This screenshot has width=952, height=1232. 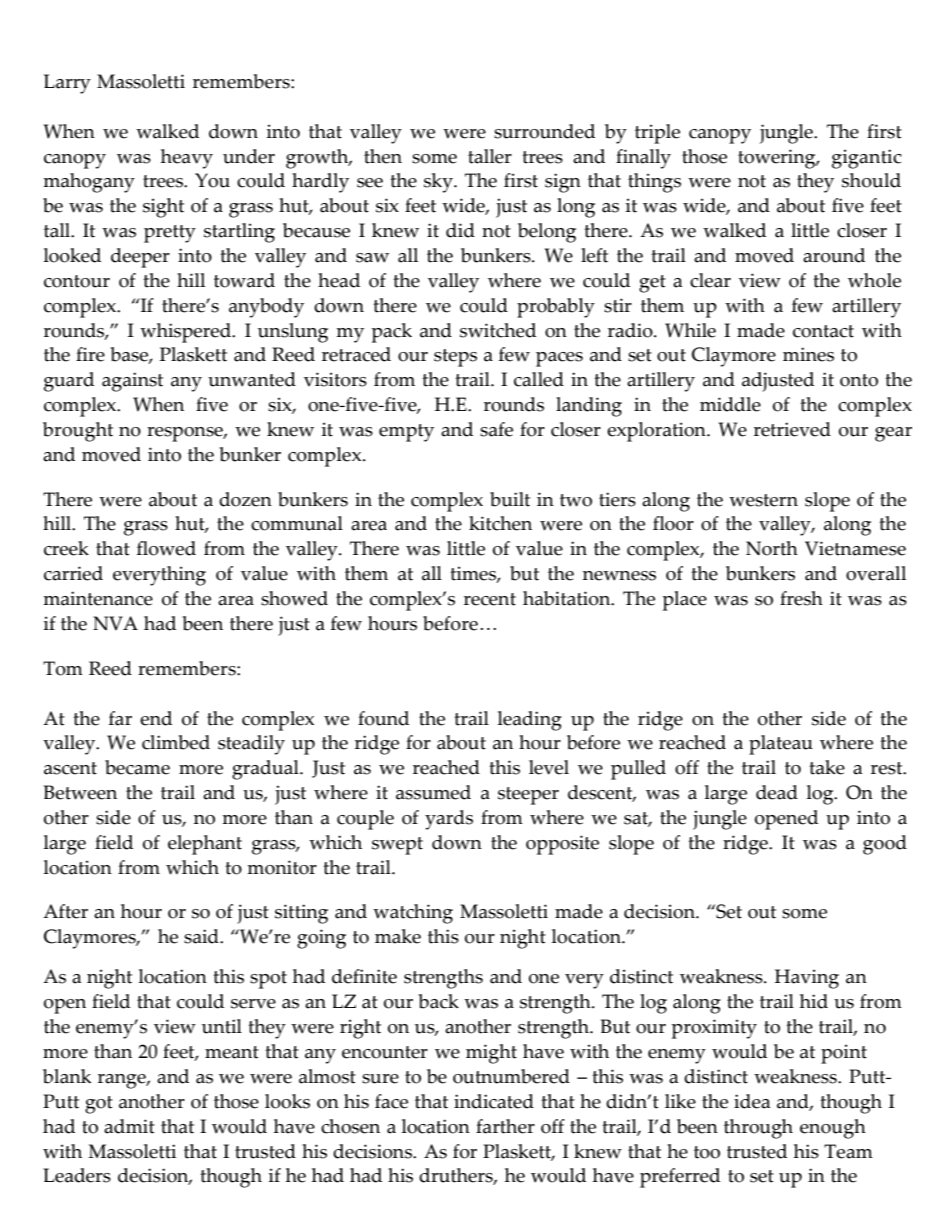 What do you see at coordinates (544, 131) in the screenshot?
I see `surrounded` at bounding box center [544, 131].
